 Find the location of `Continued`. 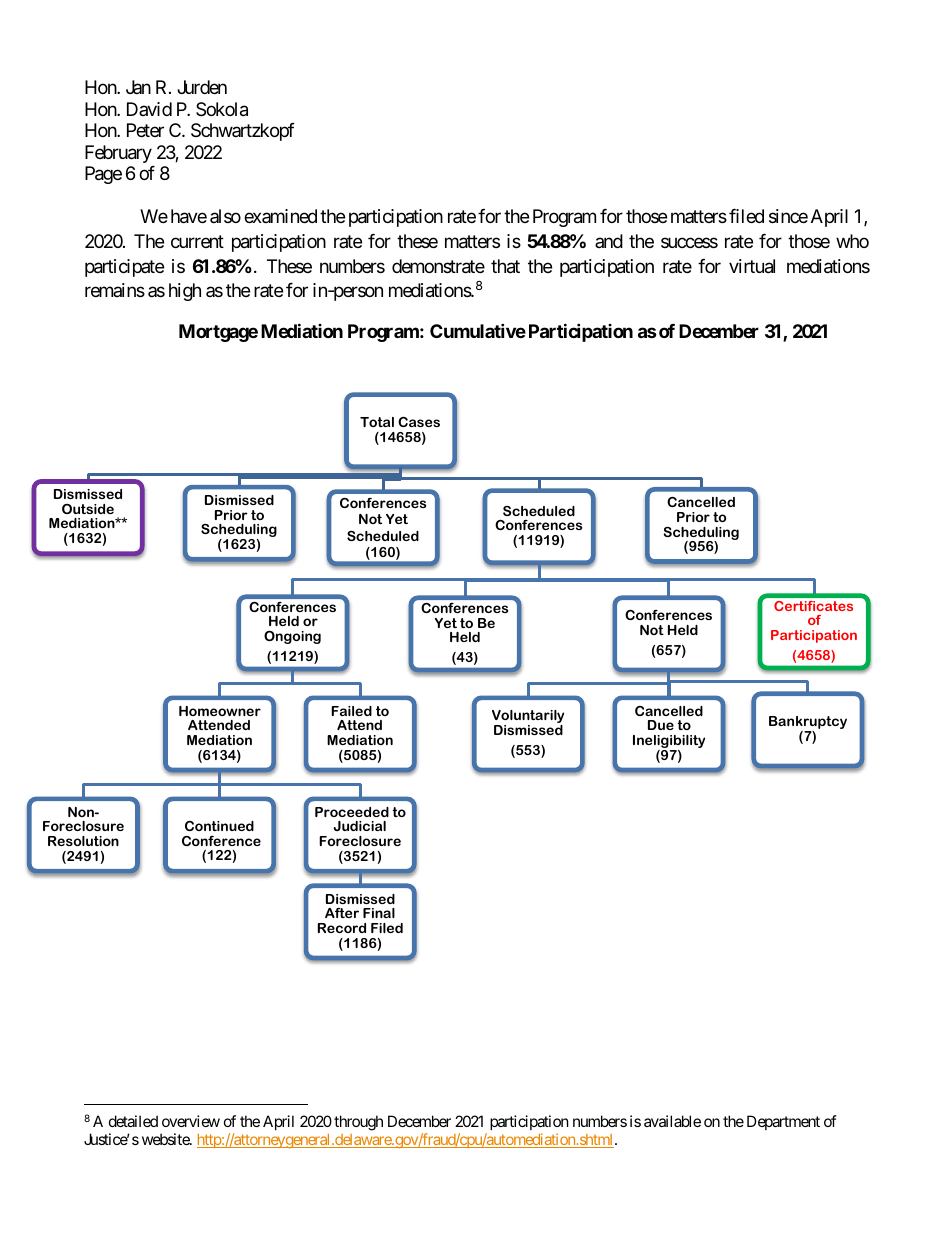

Continued is located at coordinates (219, 826).
